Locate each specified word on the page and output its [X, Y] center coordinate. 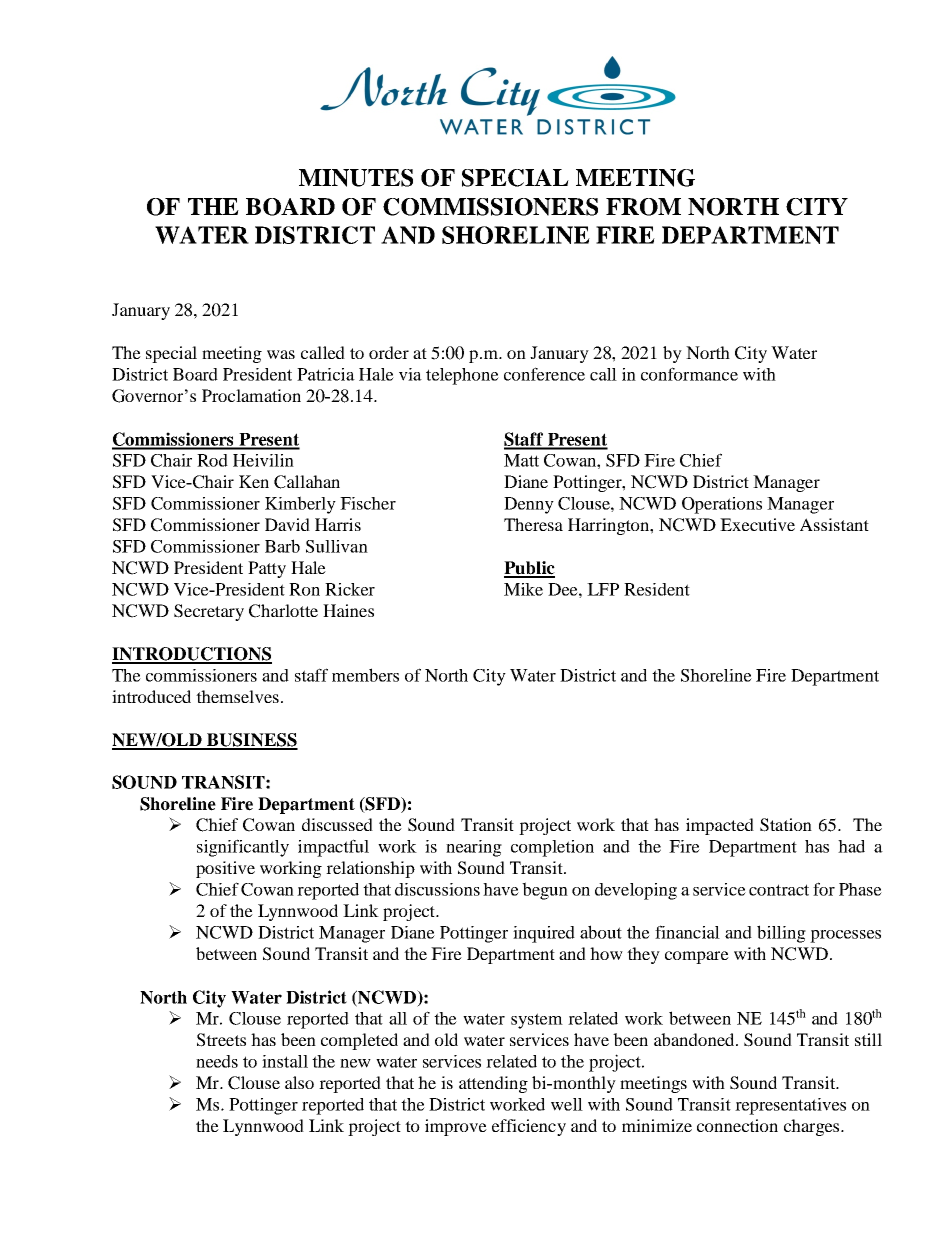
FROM [643, 207]
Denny [529, 505]
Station [786, 825]
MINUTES [356, 178]
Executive [757, 524]
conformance [689, 374]
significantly [243, 848]
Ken [254, 481]
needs [217, 1061]
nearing [474, 848]
